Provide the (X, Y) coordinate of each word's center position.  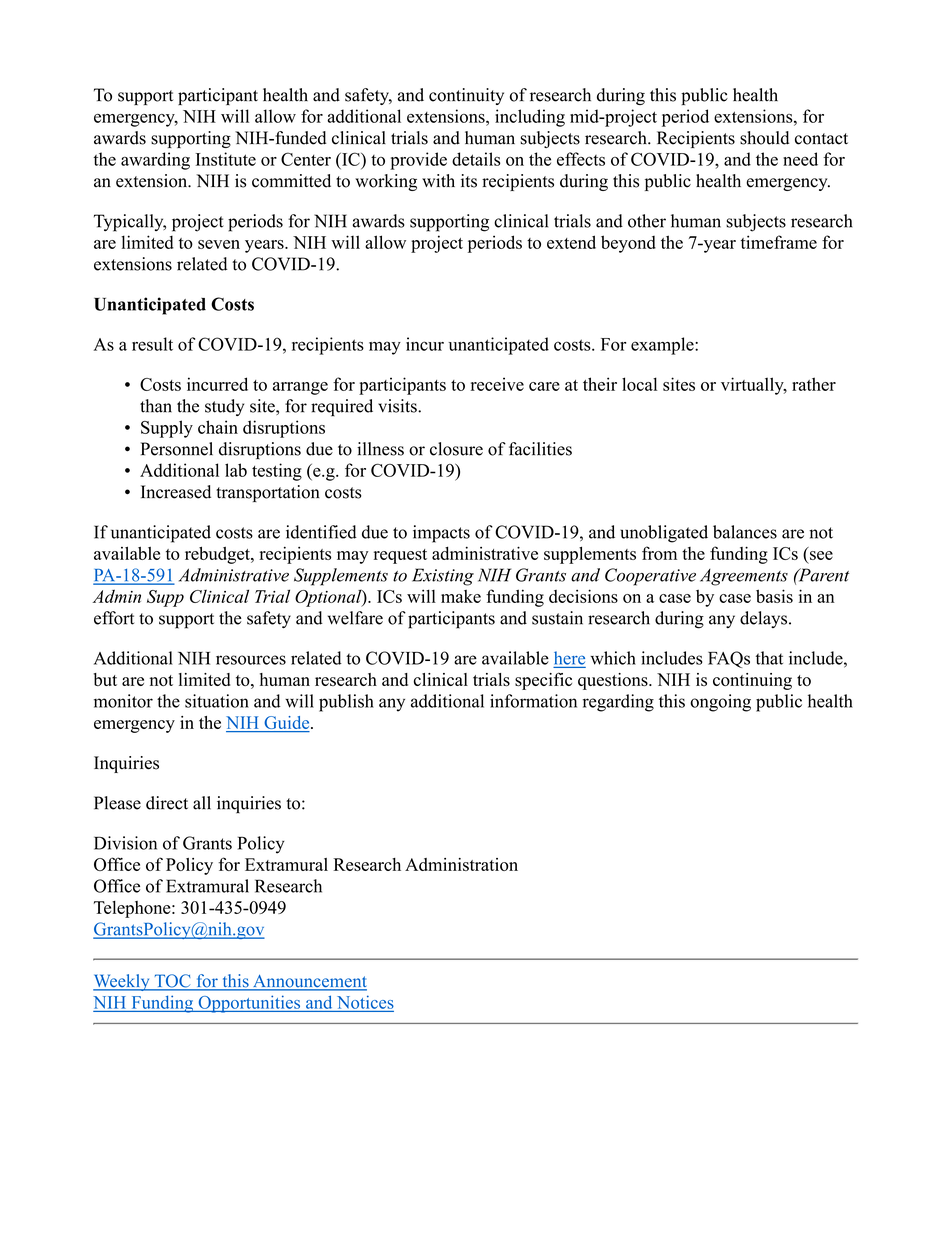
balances (745, 532)
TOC (172, 982)
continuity (466, 96)
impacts (441, 534)
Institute (226, 159)
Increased (176, 492)
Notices (365, 1002)
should (764, 138)
